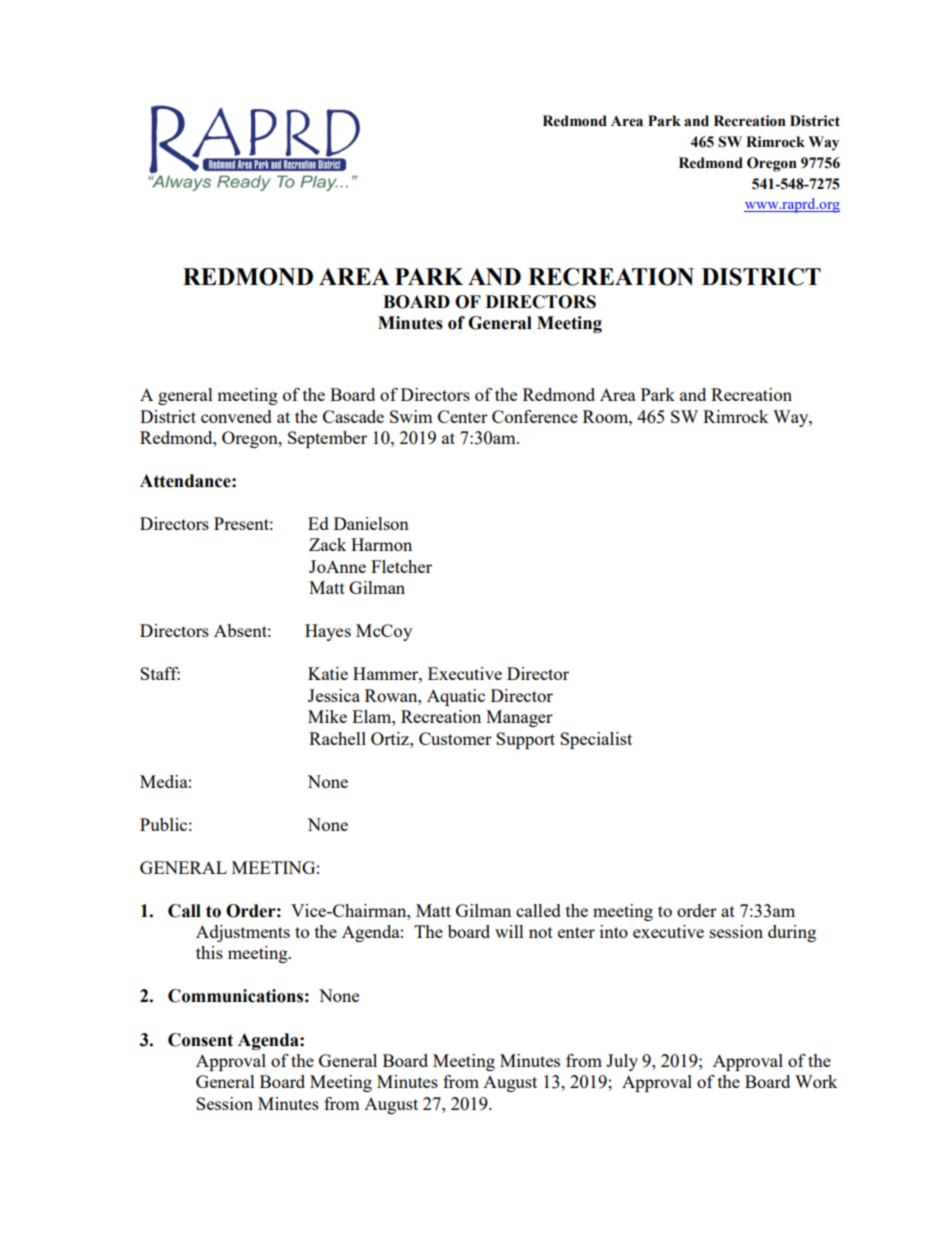 The height and width of the page is (1233, 952). Describe the element at coordinates (200, 1040) in the page. I see `Consent` at that location.
